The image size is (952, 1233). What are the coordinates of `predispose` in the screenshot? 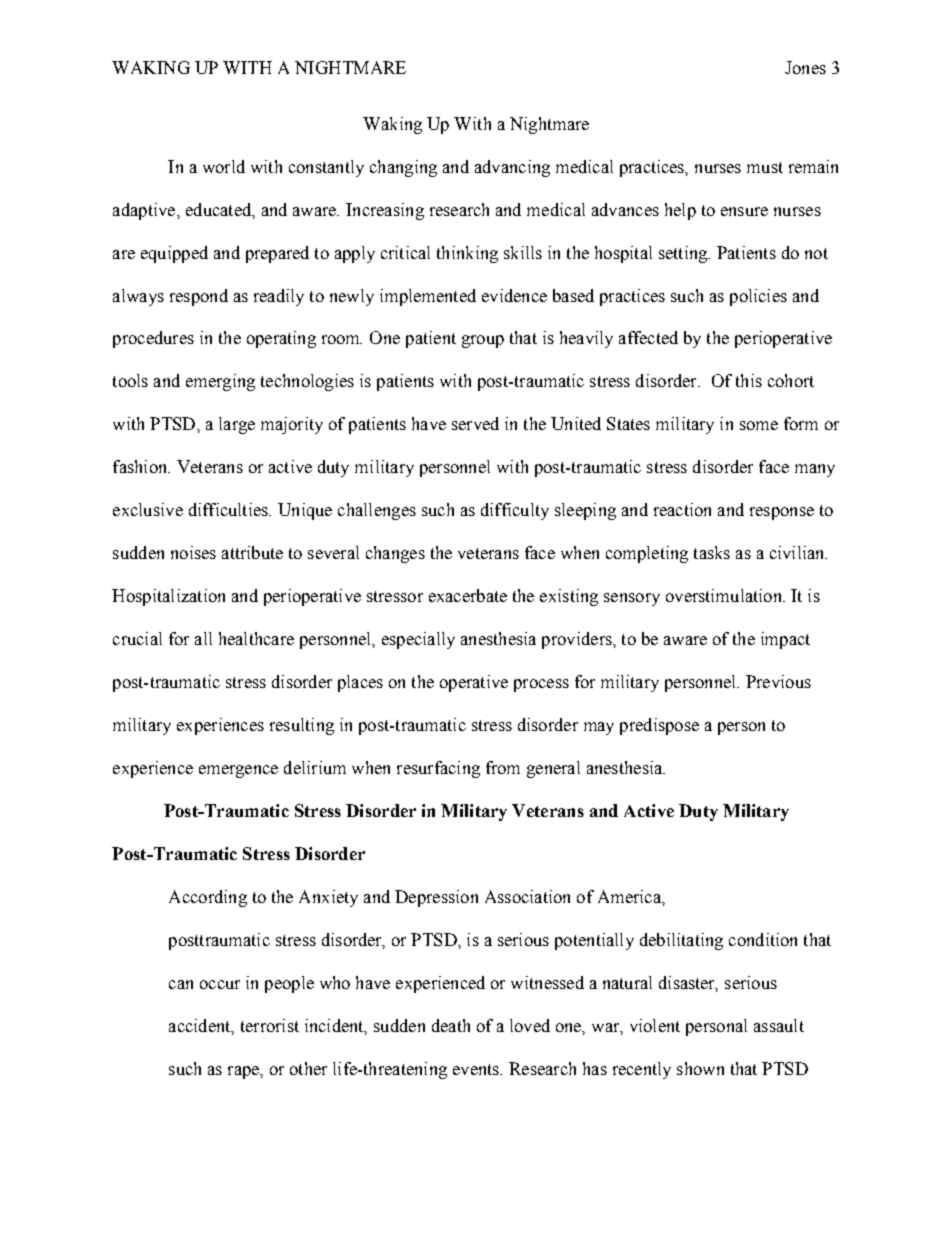 It's located at (659, 726).
